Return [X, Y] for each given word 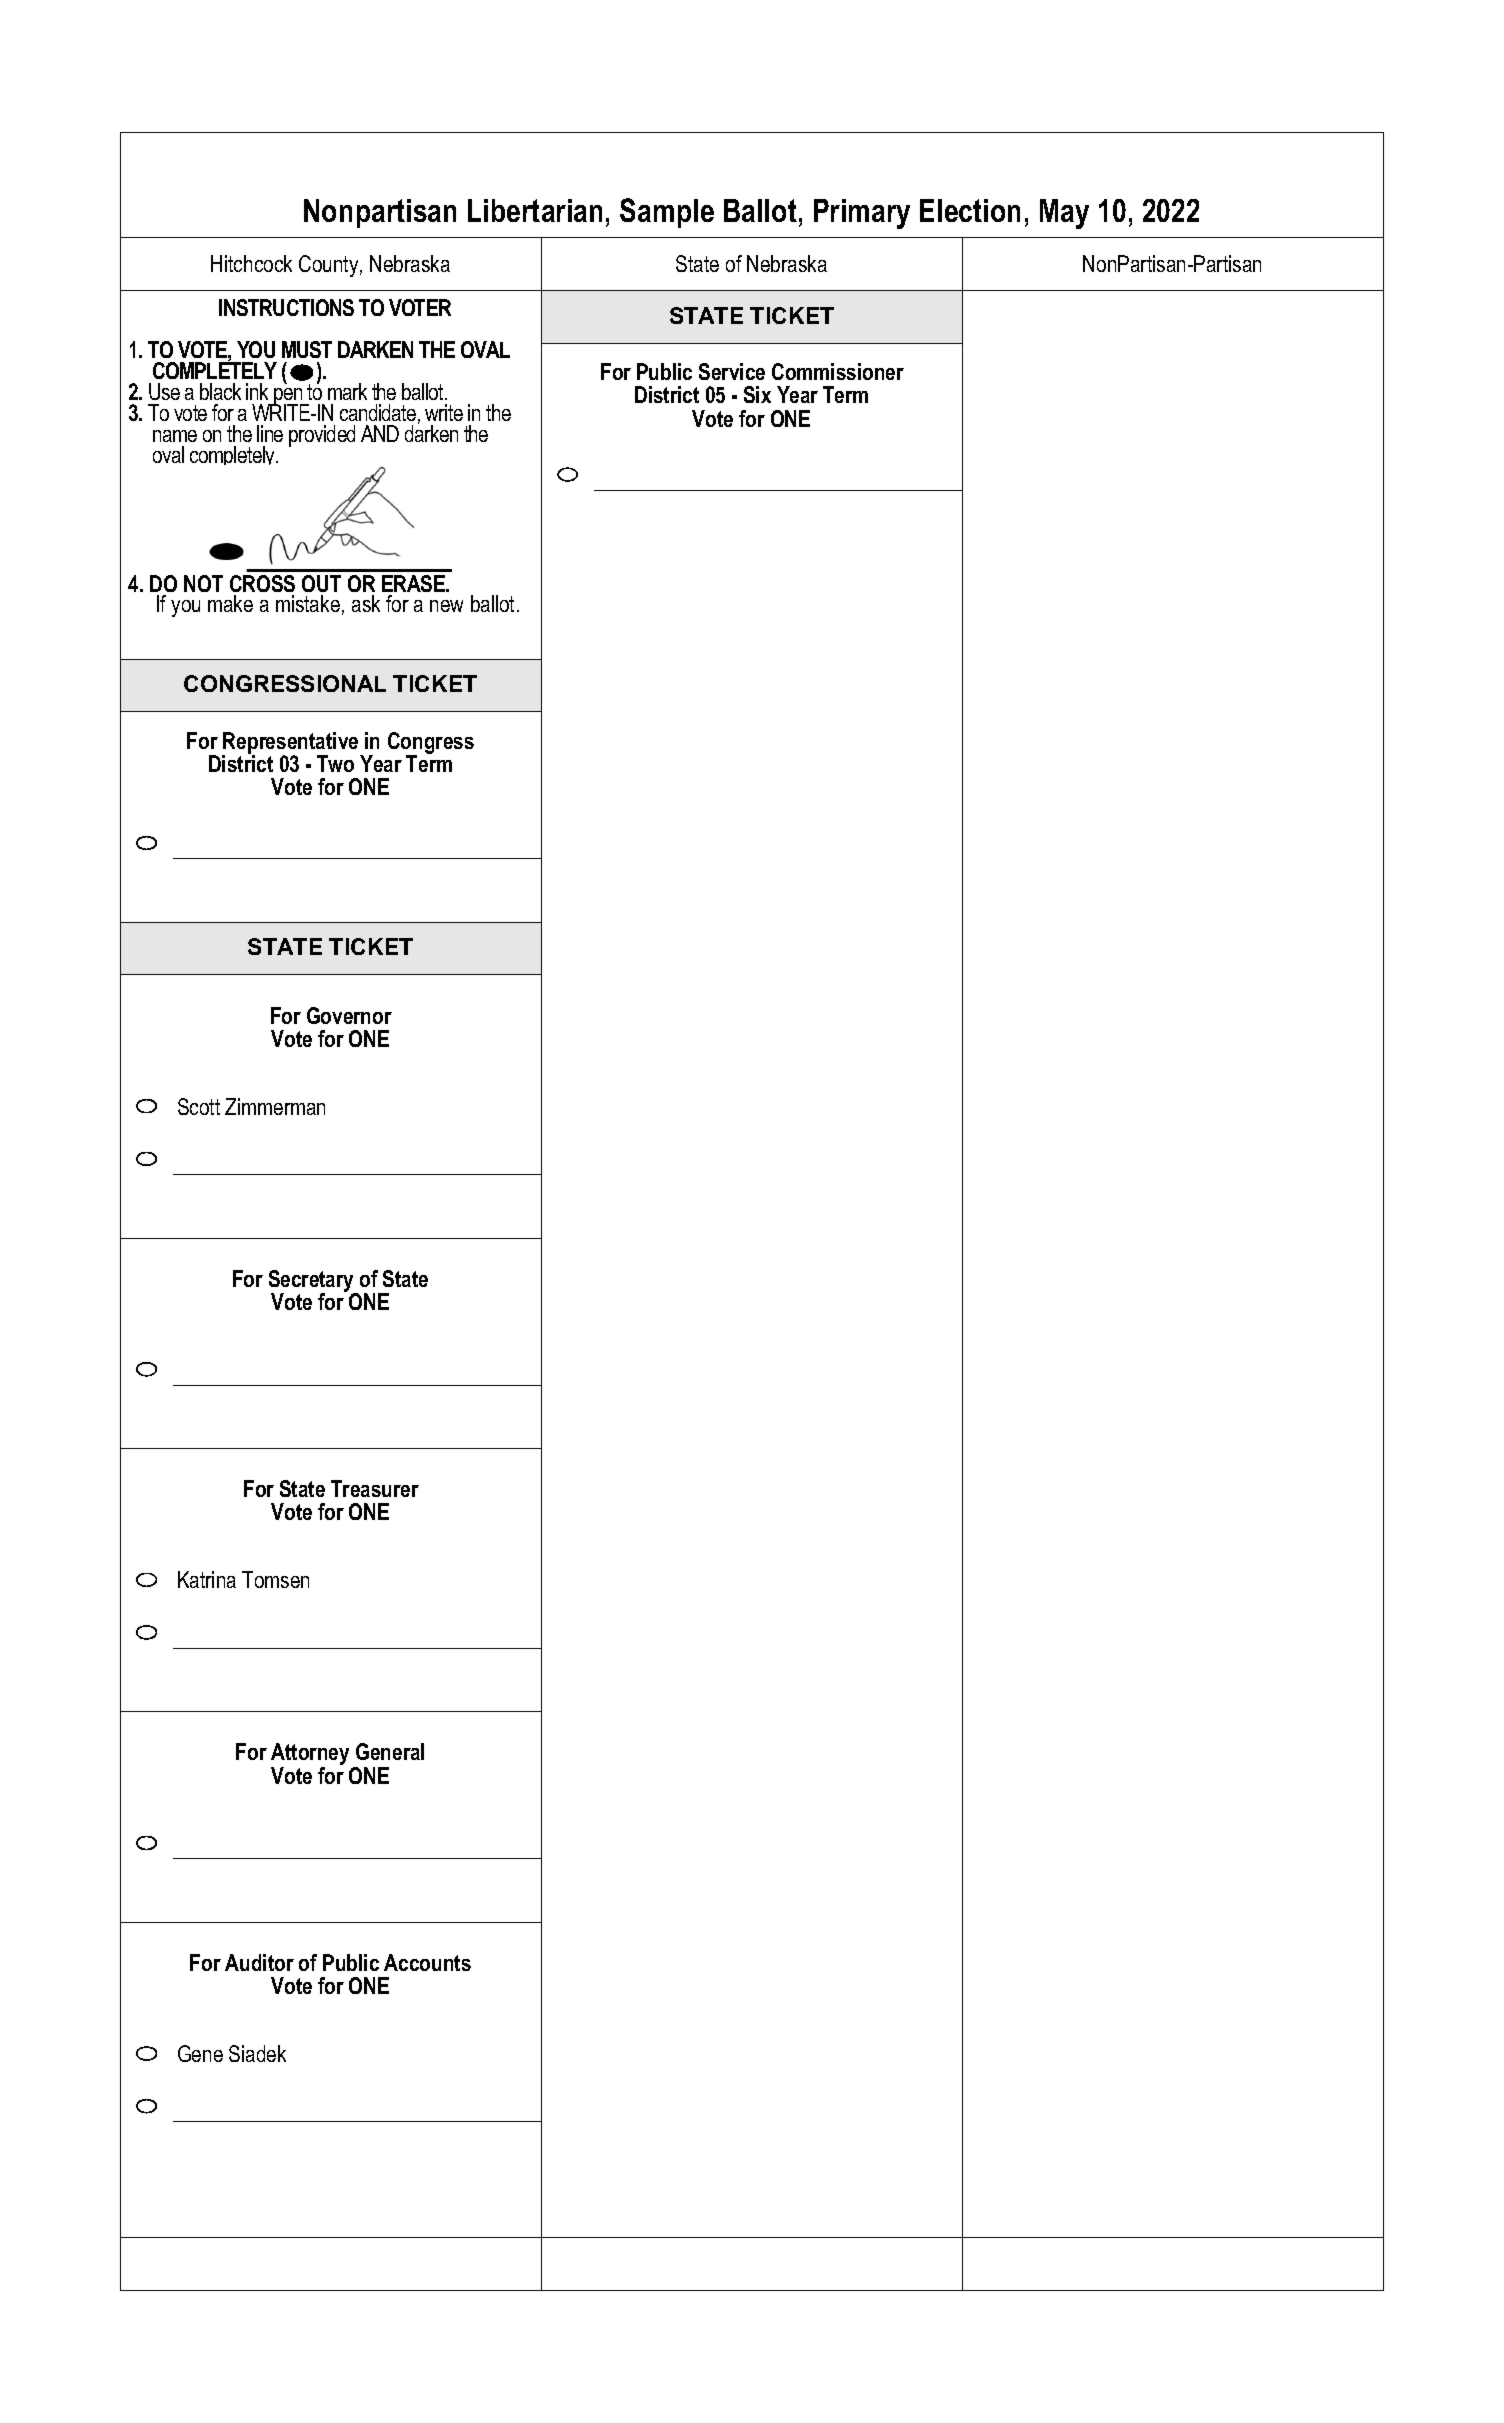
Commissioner [838, 371]
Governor [349, 1015]
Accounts [427, 1962]
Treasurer [375, 1488]
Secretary [312, 1282]
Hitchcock [251, 263]
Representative [291, 744]
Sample [667, 213]
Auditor [259, 1962]
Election [970, 210]
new [446, 606]
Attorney [310, 1755]
